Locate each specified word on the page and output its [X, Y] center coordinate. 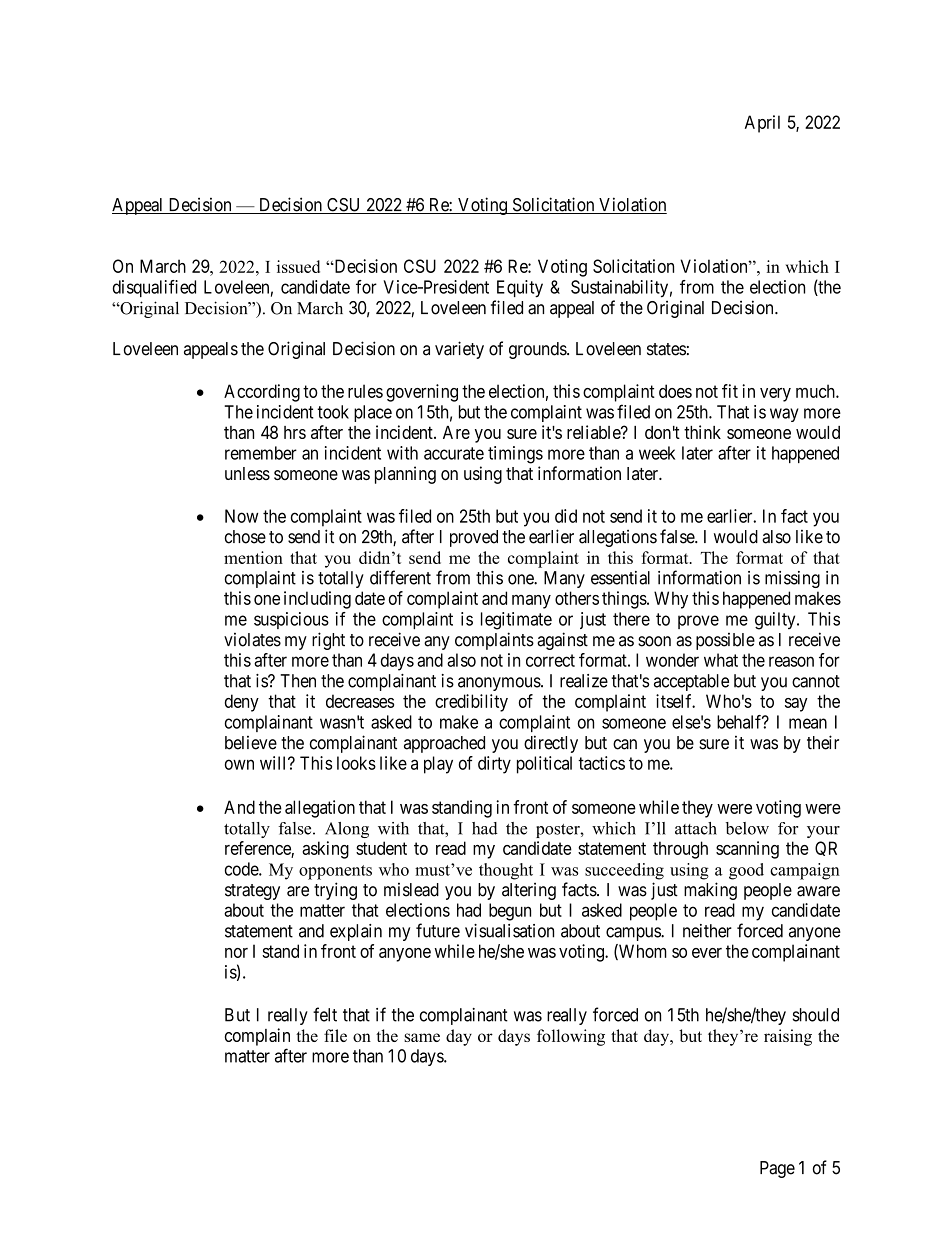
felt [325, 1014]
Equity [520, 289]
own [239, 764]
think [702, 432]
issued [298, 266]
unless [247, 473]
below [747, 828]
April [762, 124]
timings [515, 455]
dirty [494, 765]
